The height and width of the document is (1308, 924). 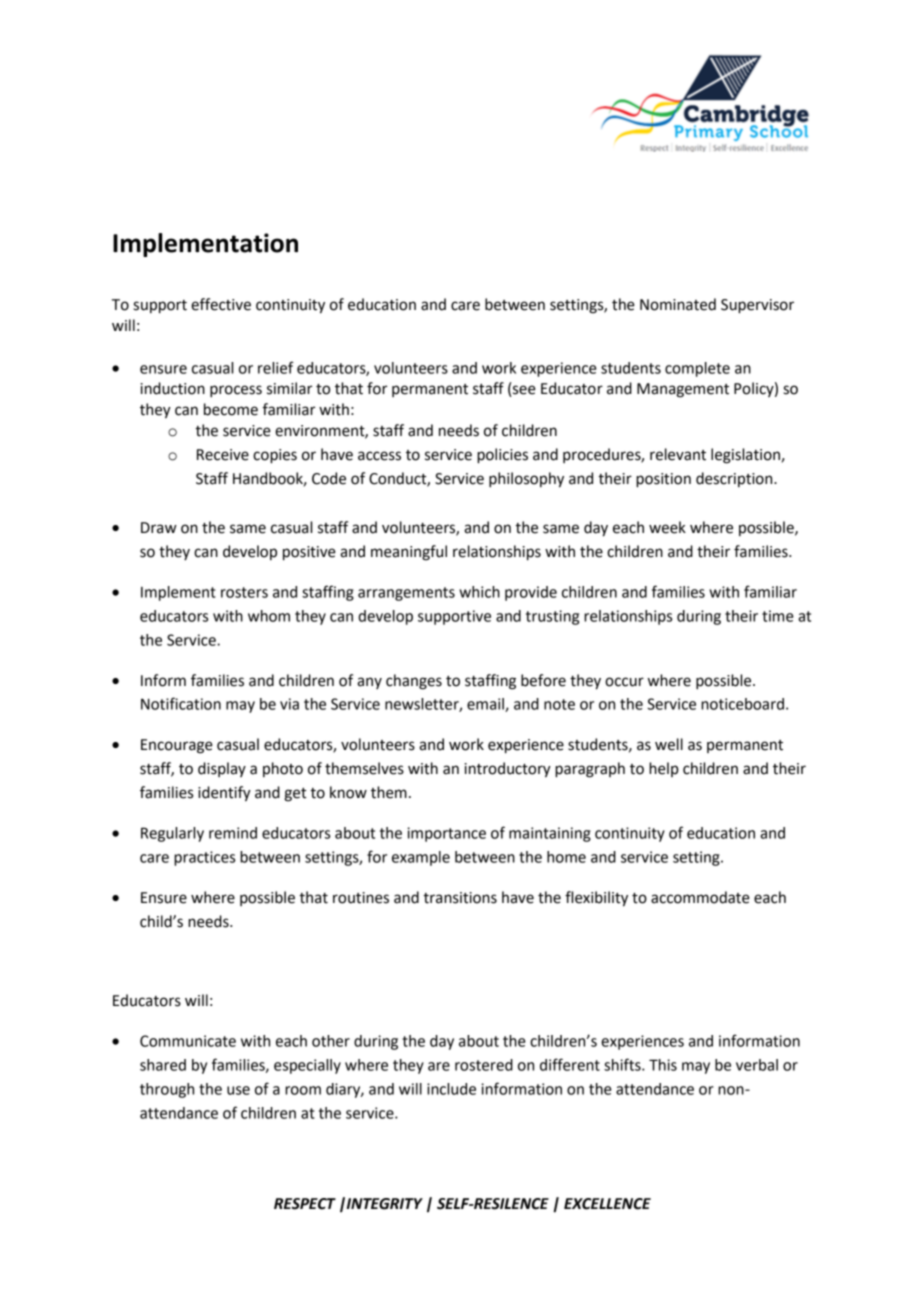 I want to click on RESPECT, so click(x=305, y=1204).
